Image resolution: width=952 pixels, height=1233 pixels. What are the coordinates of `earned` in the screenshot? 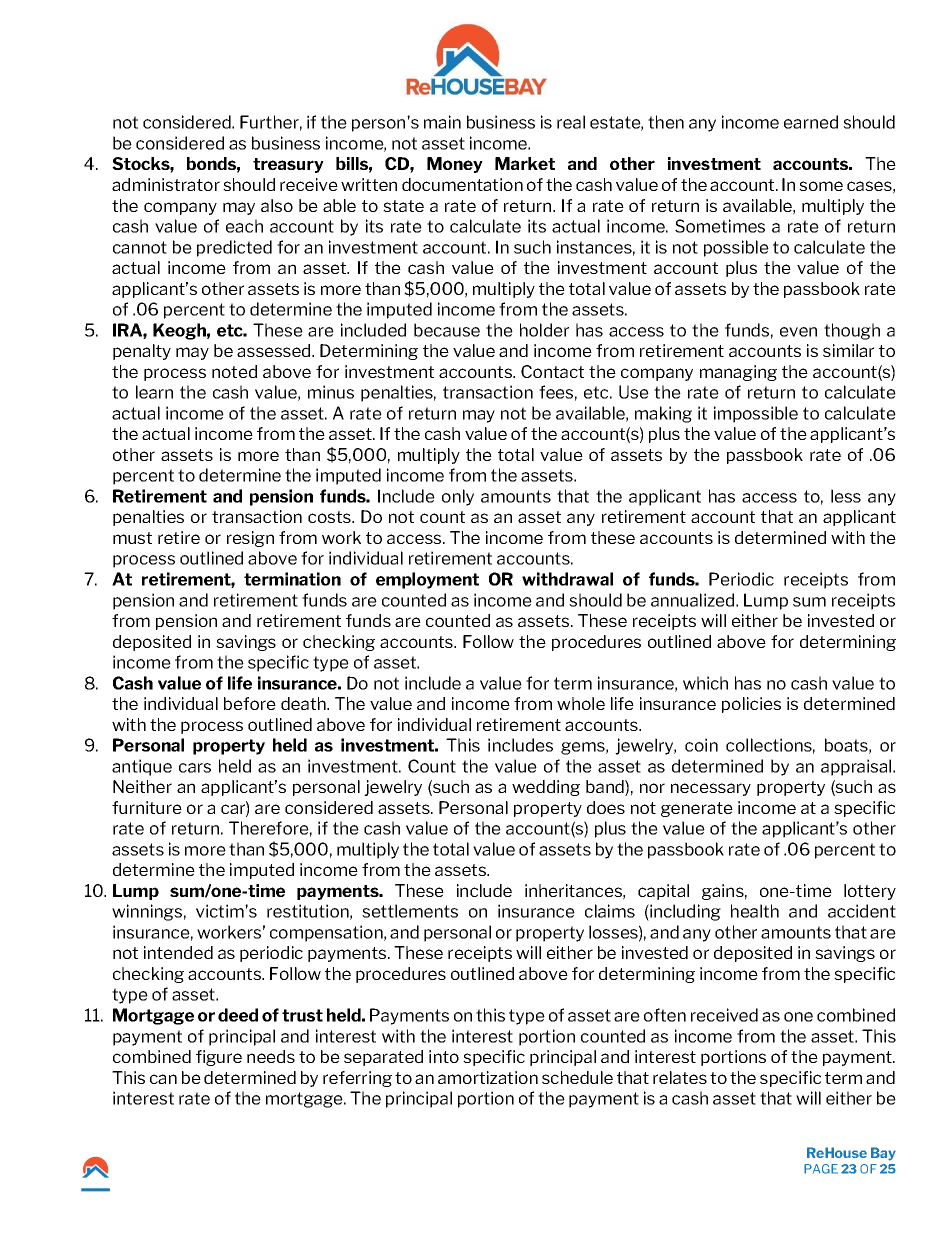 It's located at (811, 122).
